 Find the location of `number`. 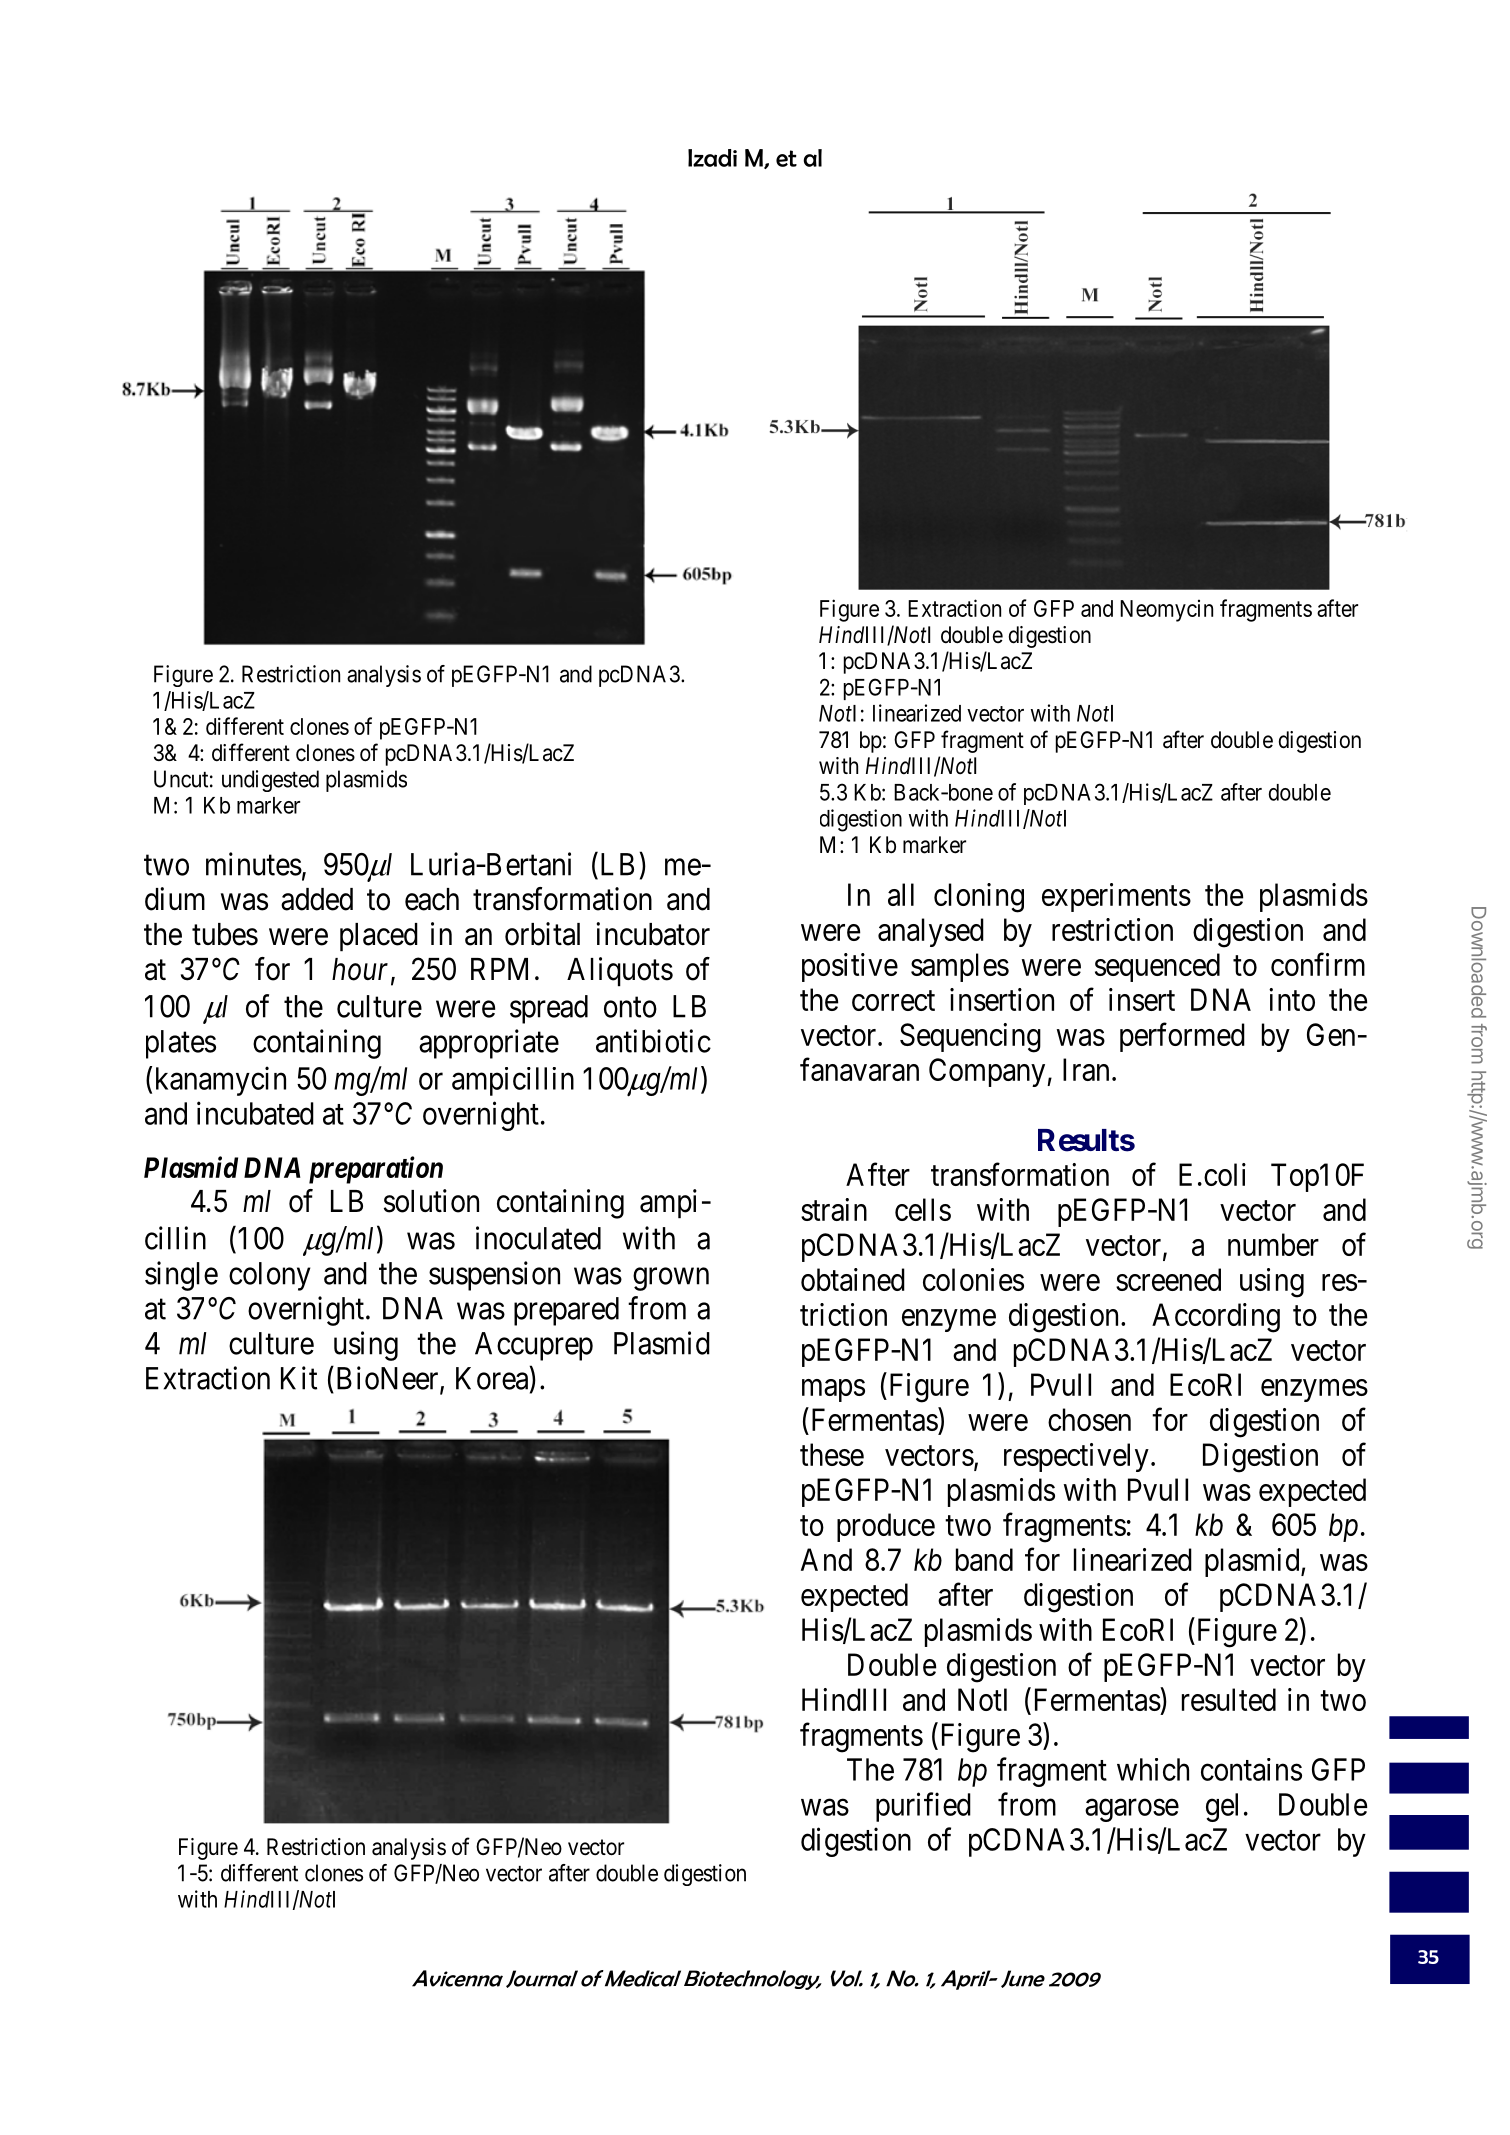

number is located at coordinates (1273, 1244).
